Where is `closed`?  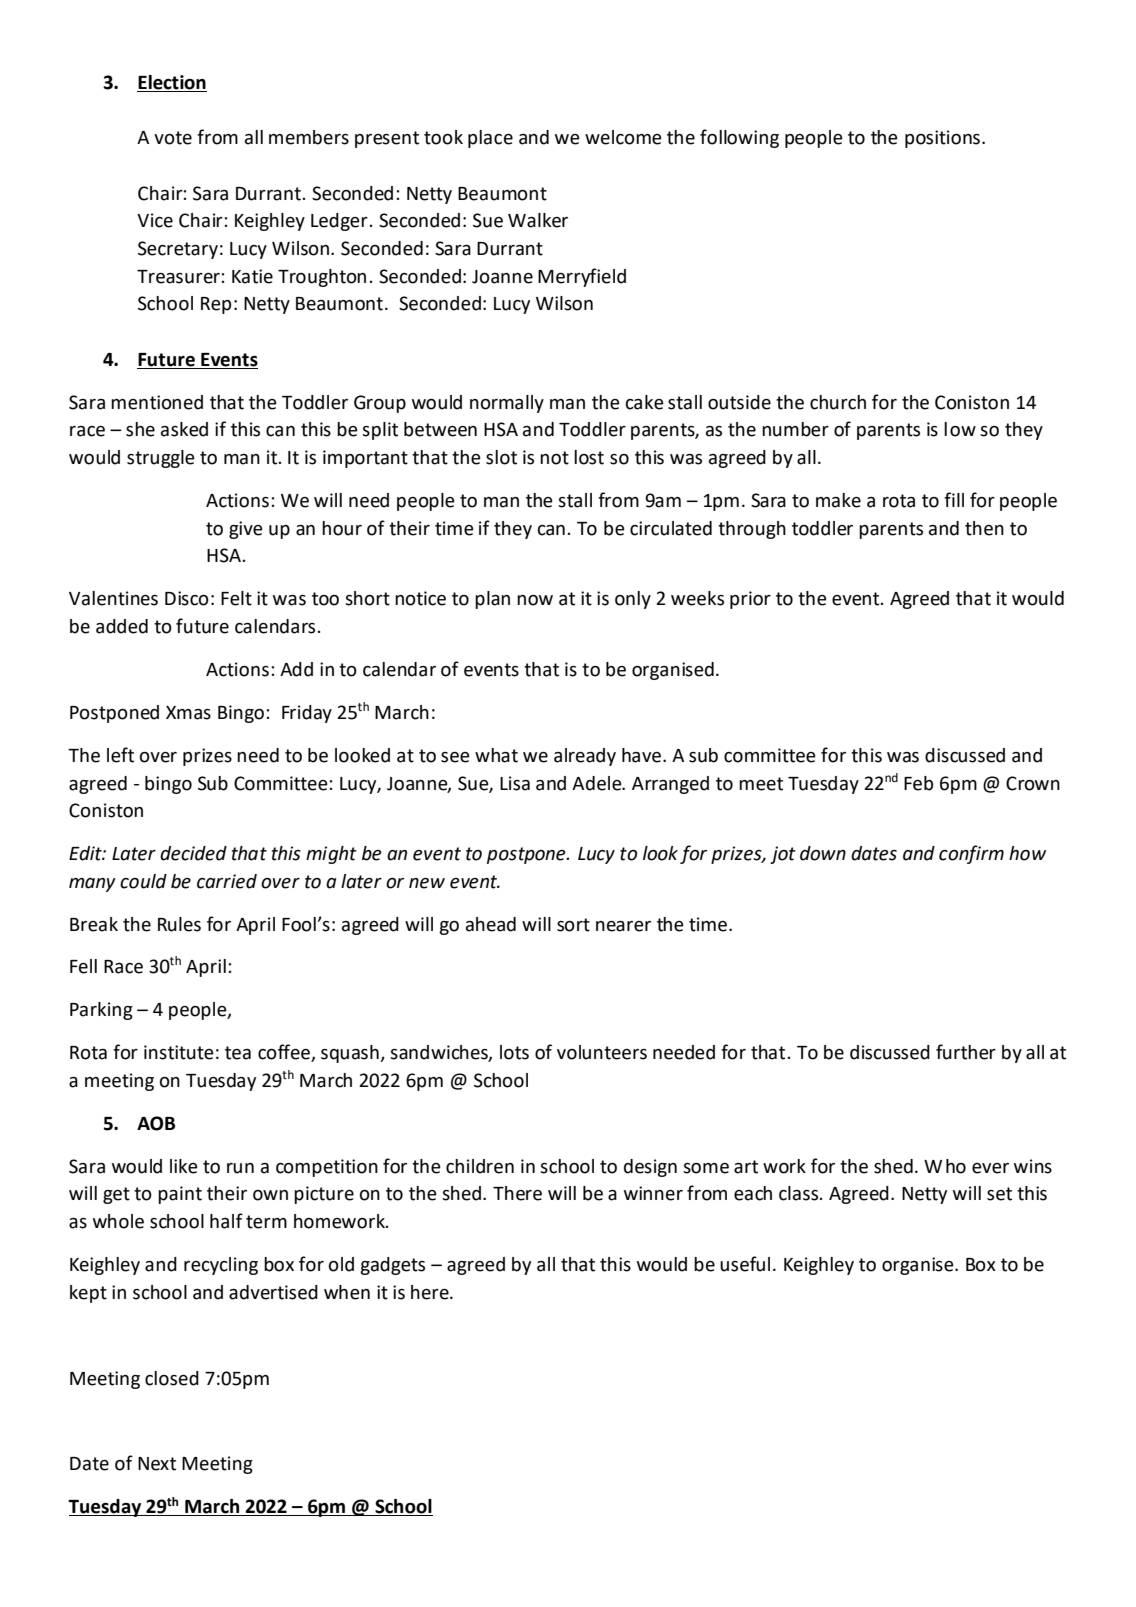
closed is located at coordinates (172, 1378).
